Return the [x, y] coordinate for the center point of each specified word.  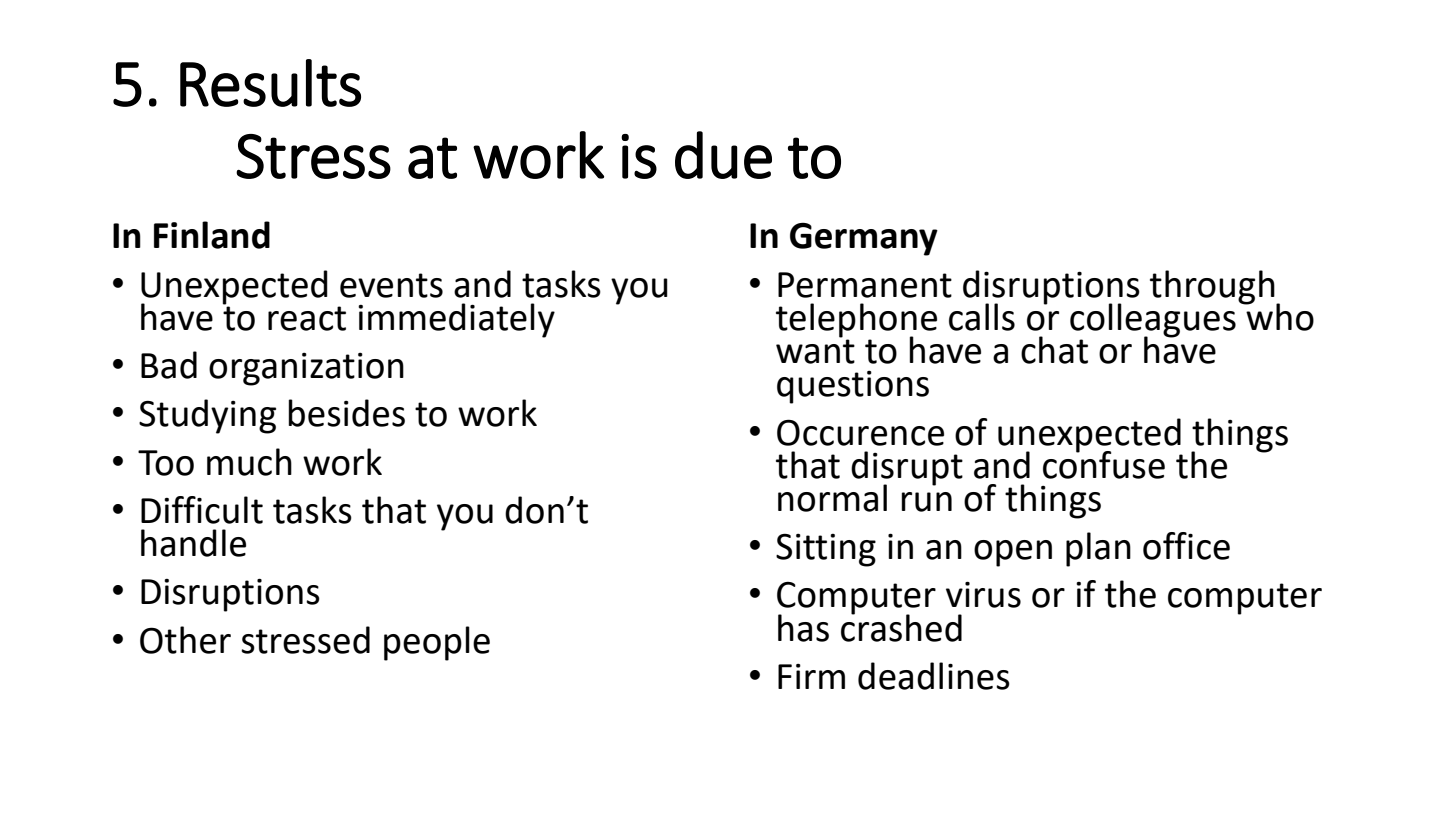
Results [270, 83]
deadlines [934, 676]
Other [185, 640]
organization [306, 369]
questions [853, 387]
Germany [864, 239]
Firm [811, 676]
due [723, 155]
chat [1054, 350]
